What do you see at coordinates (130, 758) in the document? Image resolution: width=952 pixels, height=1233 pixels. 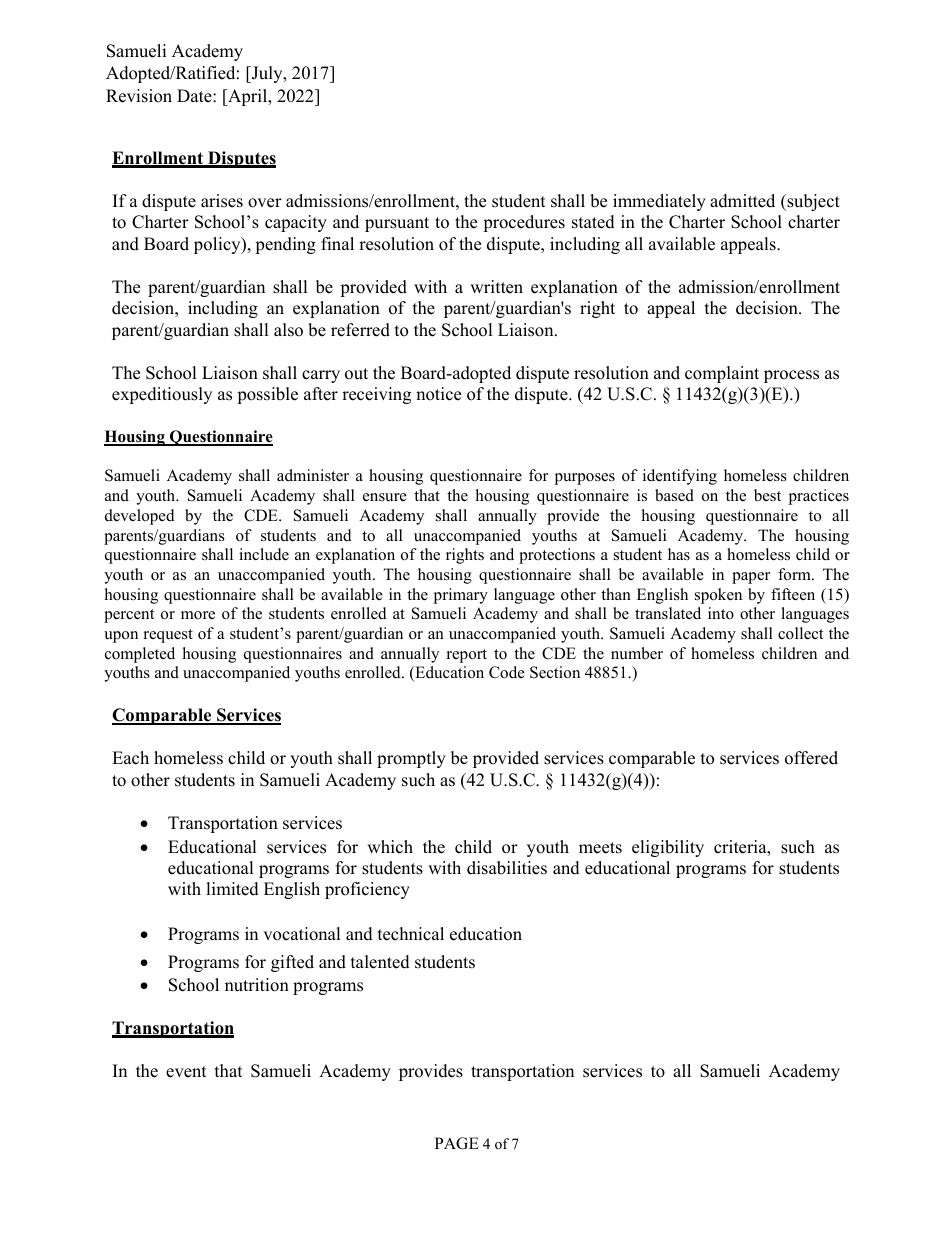 I see `Each` at bounding box center [130, 758].
